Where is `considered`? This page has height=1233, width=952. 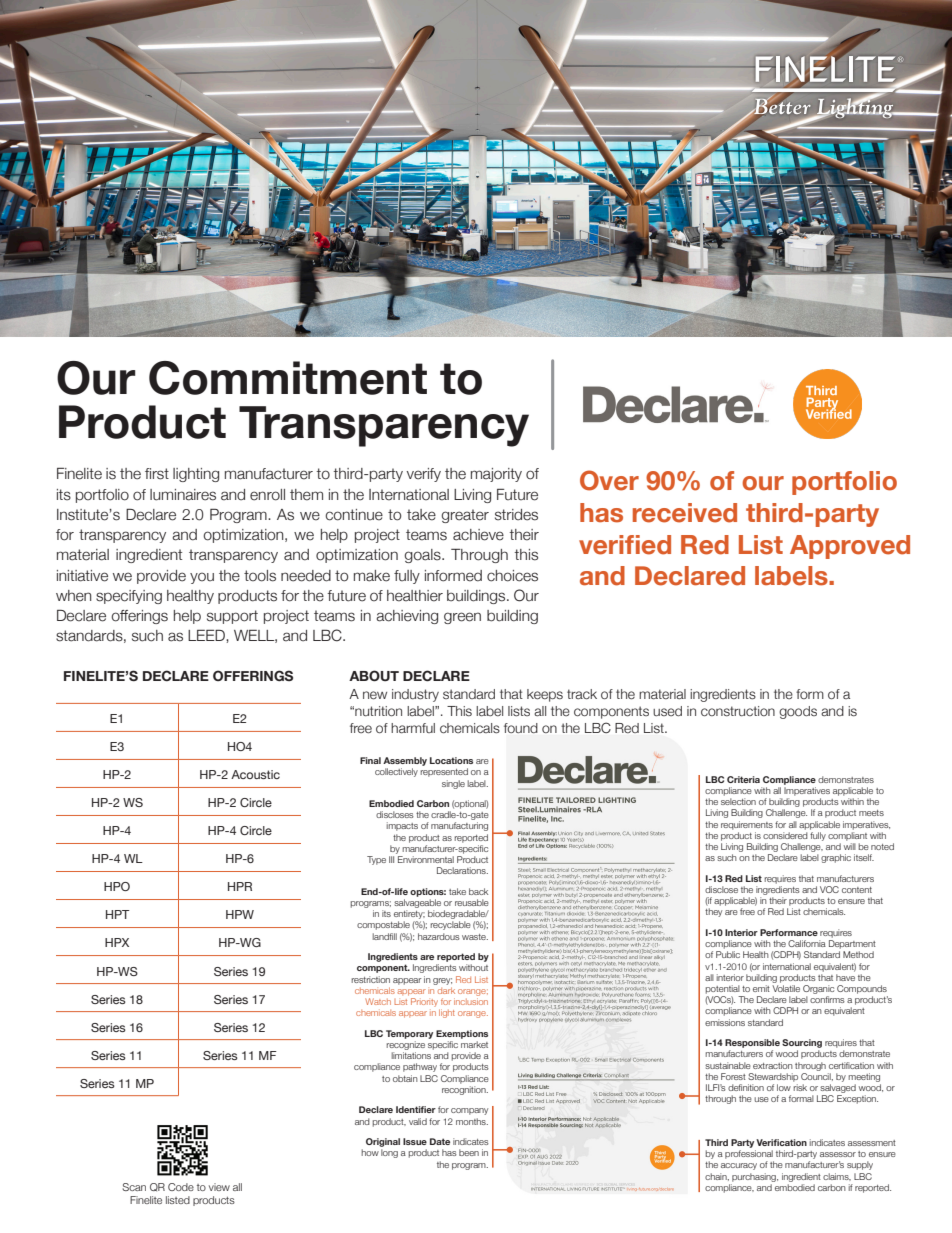
considered is located at coordinates (785, 835).
